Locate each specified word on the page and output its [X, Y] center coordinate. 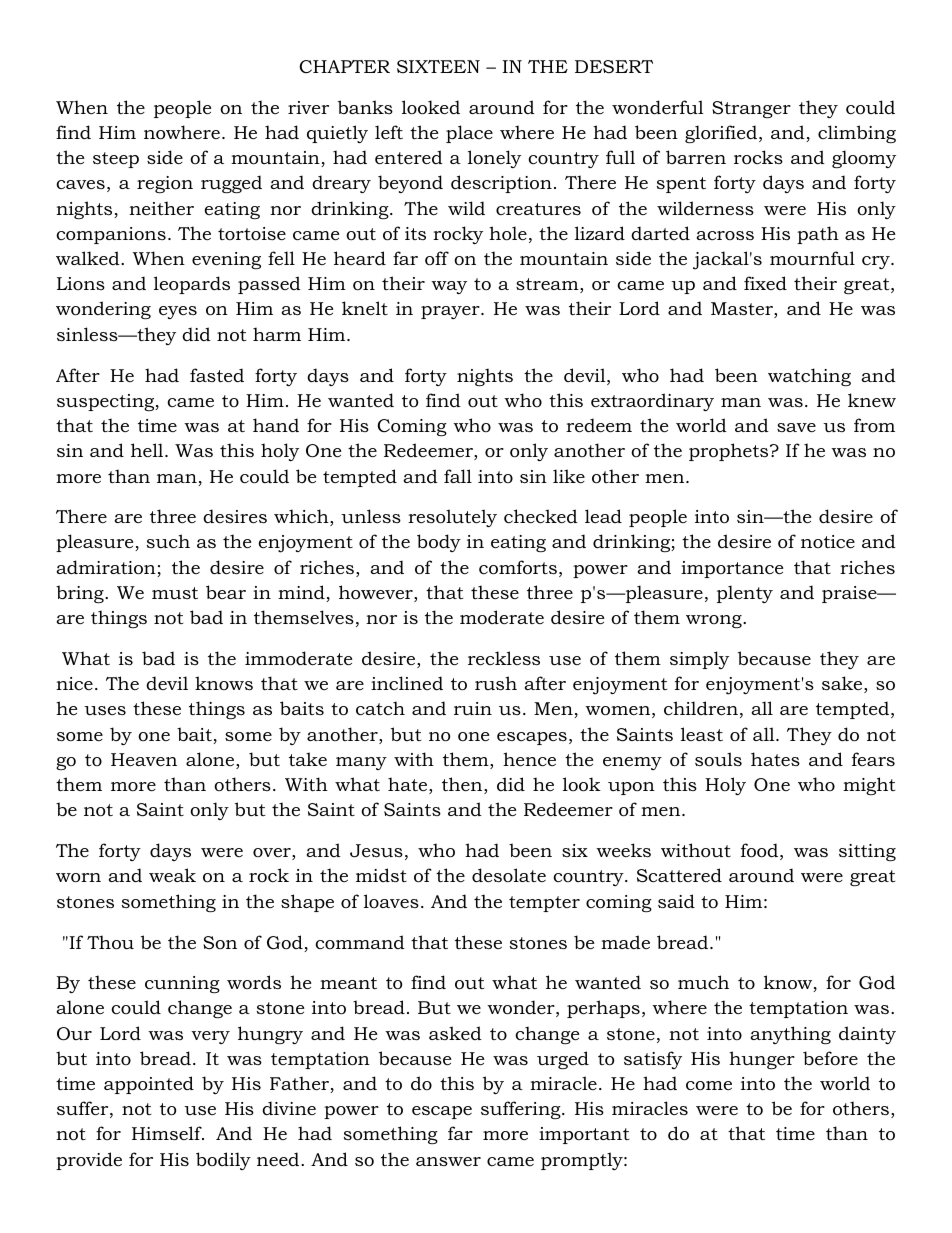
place [469, 134]
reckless [504, 658]
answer [448, 1161]
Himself [168, 1133]
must [175, 593]
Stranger [751, 109]
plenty [745, 594]
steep [116, 160]
